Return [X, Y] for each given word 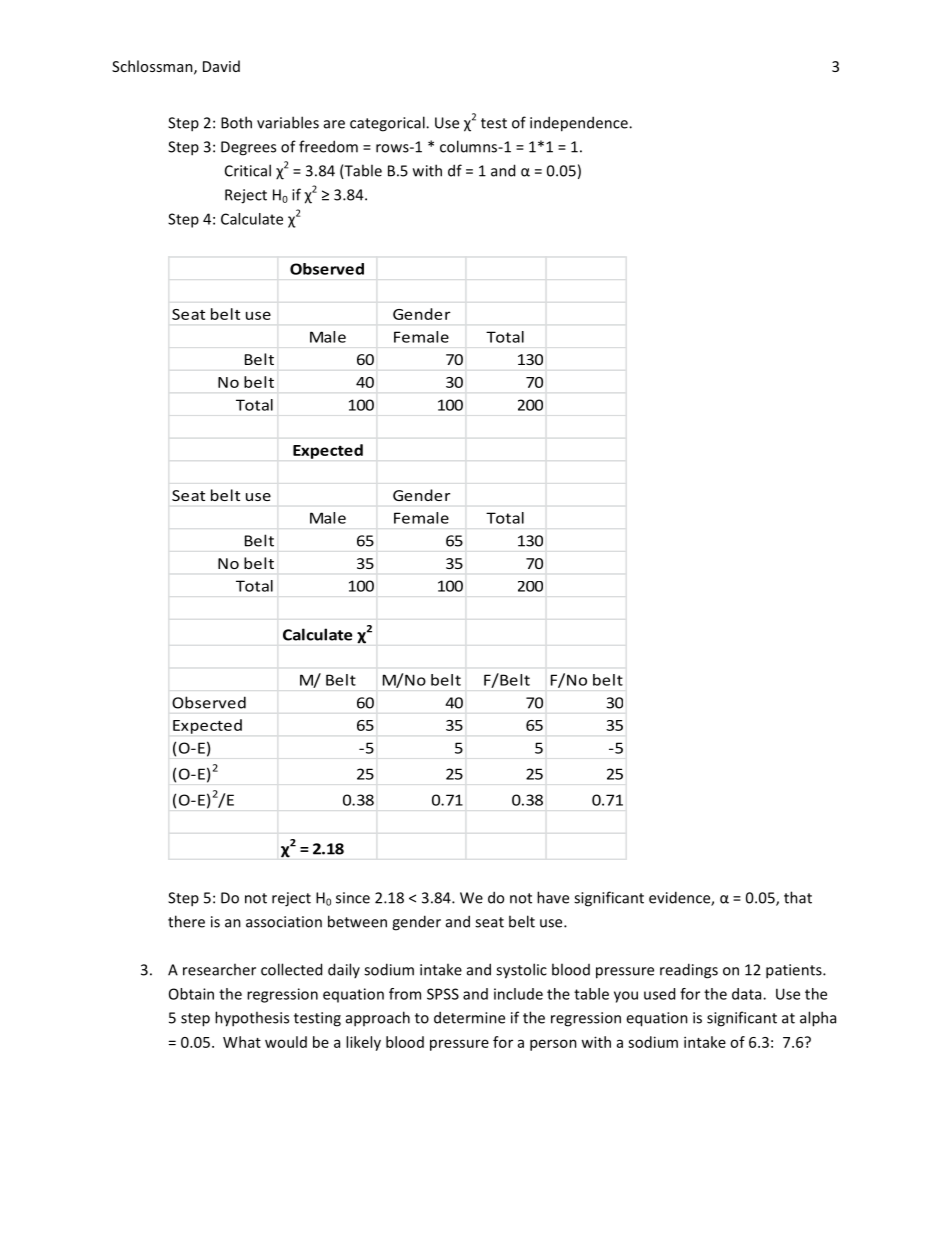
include [518, 994]
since [353, 898]
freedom [328, 146]
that [798, 897]
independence [580, 124]
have [553, 897]
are [334, 124]
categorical [388, 124]
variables [288, 122]
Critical [248, 170]
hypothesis [252, 1019]
